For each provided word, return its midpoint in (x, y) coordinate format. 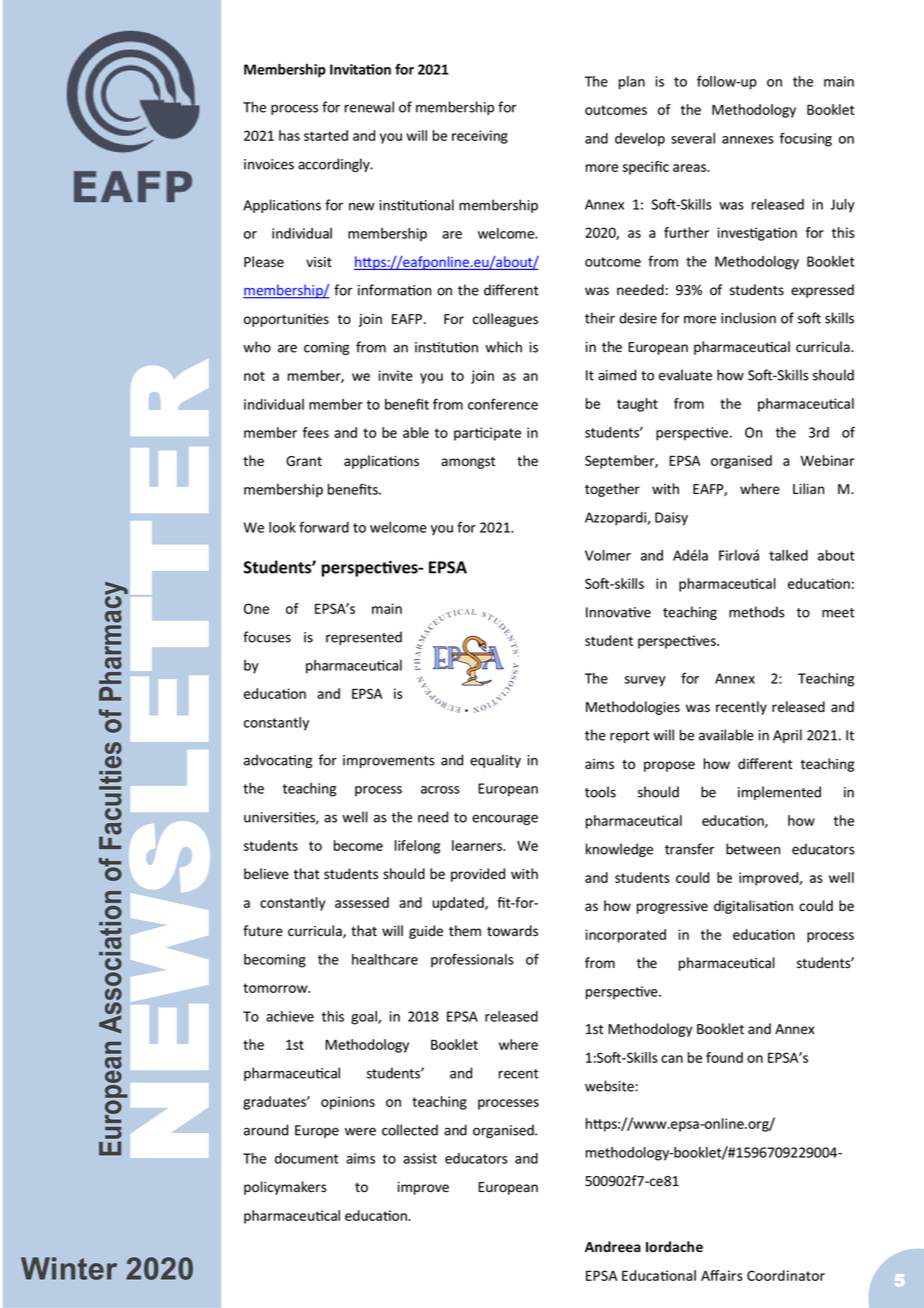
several (693, 138)
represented (364, 638)
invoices (269, 164)
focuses (267, 637)
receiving (480, 137)
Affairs (722, 1275)
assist (420, 1158)
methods (757, 612)
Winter (69, 1268)
